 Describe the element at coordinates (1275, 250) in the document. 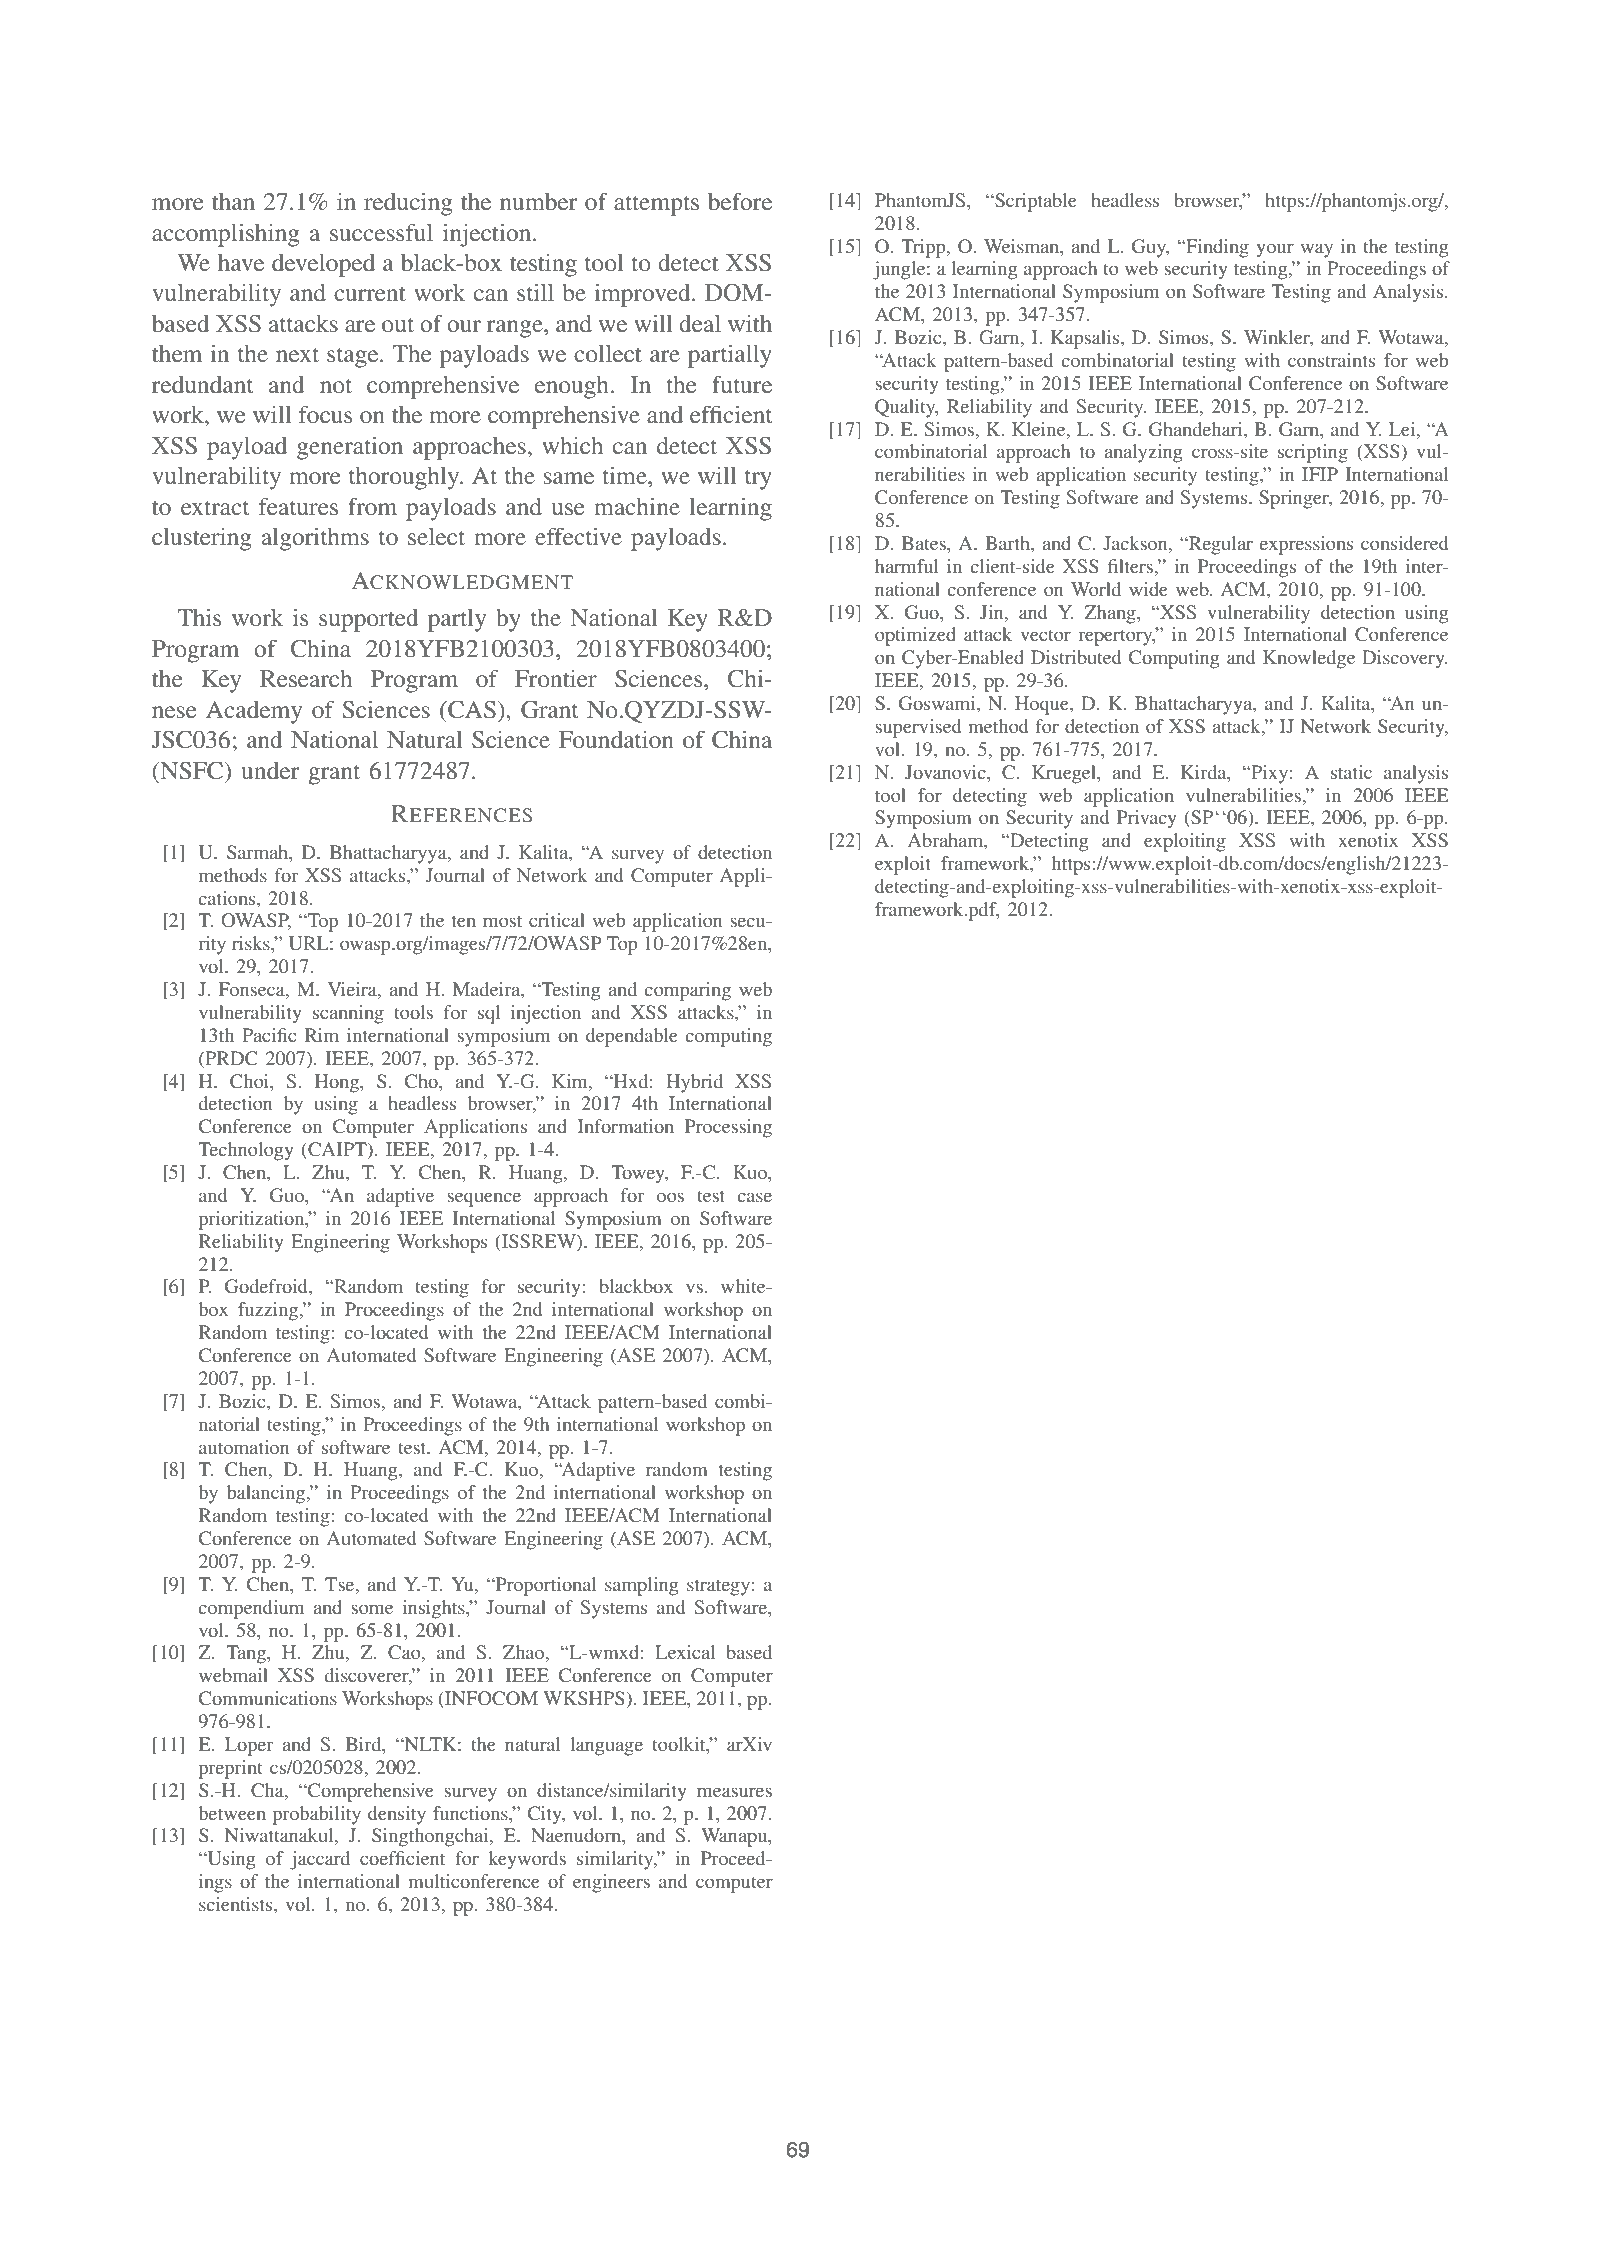

I see `your` at that location.
